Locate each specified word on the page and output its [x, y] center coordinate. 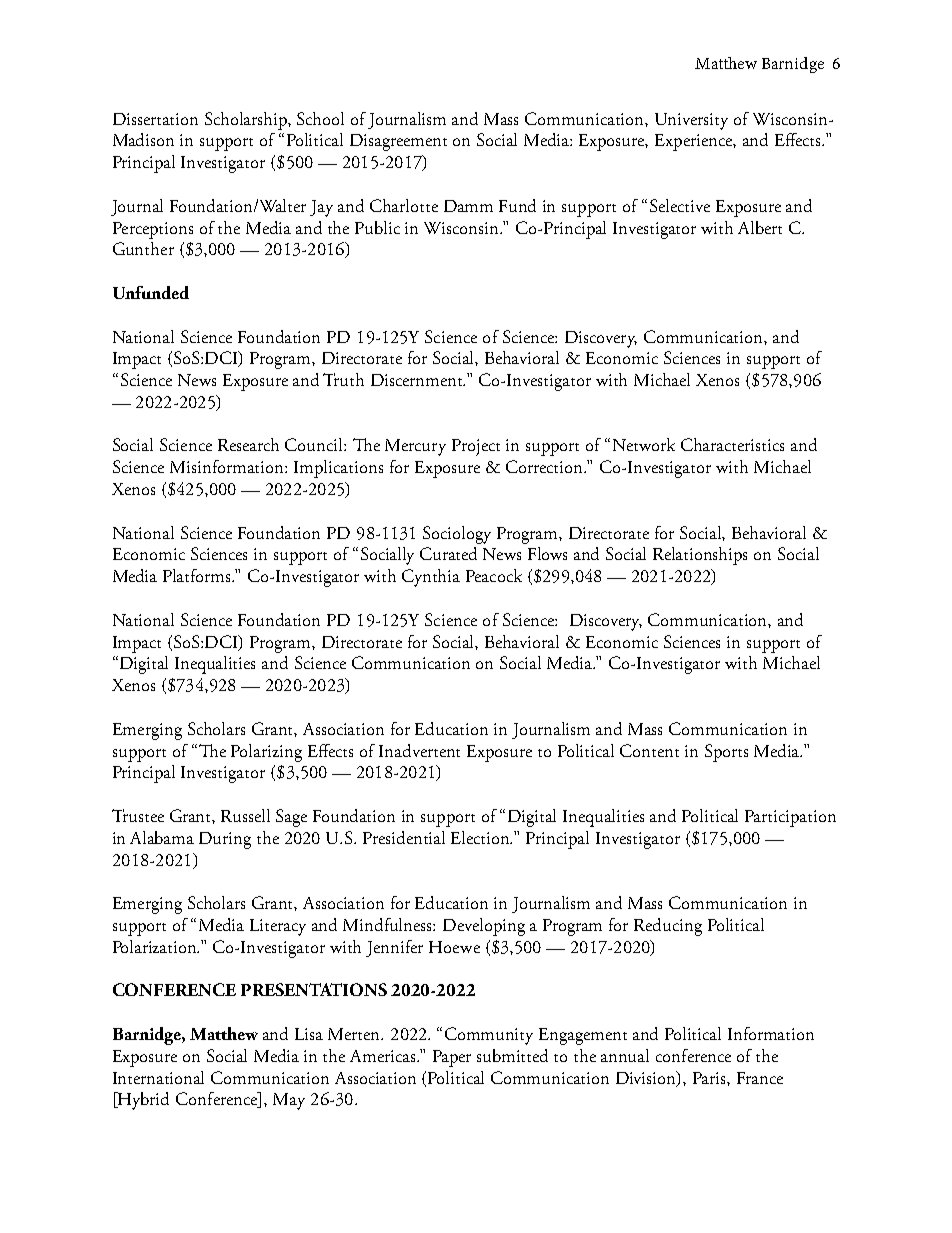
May [289, 1101]
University [691, 121]
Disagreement [398, 142]
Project [476, 447]
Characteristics [732, 444]
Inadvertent [419, 750]
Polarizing [266, 753]
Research [248, 444]
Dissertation [155, 119]
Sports [726, 753]
